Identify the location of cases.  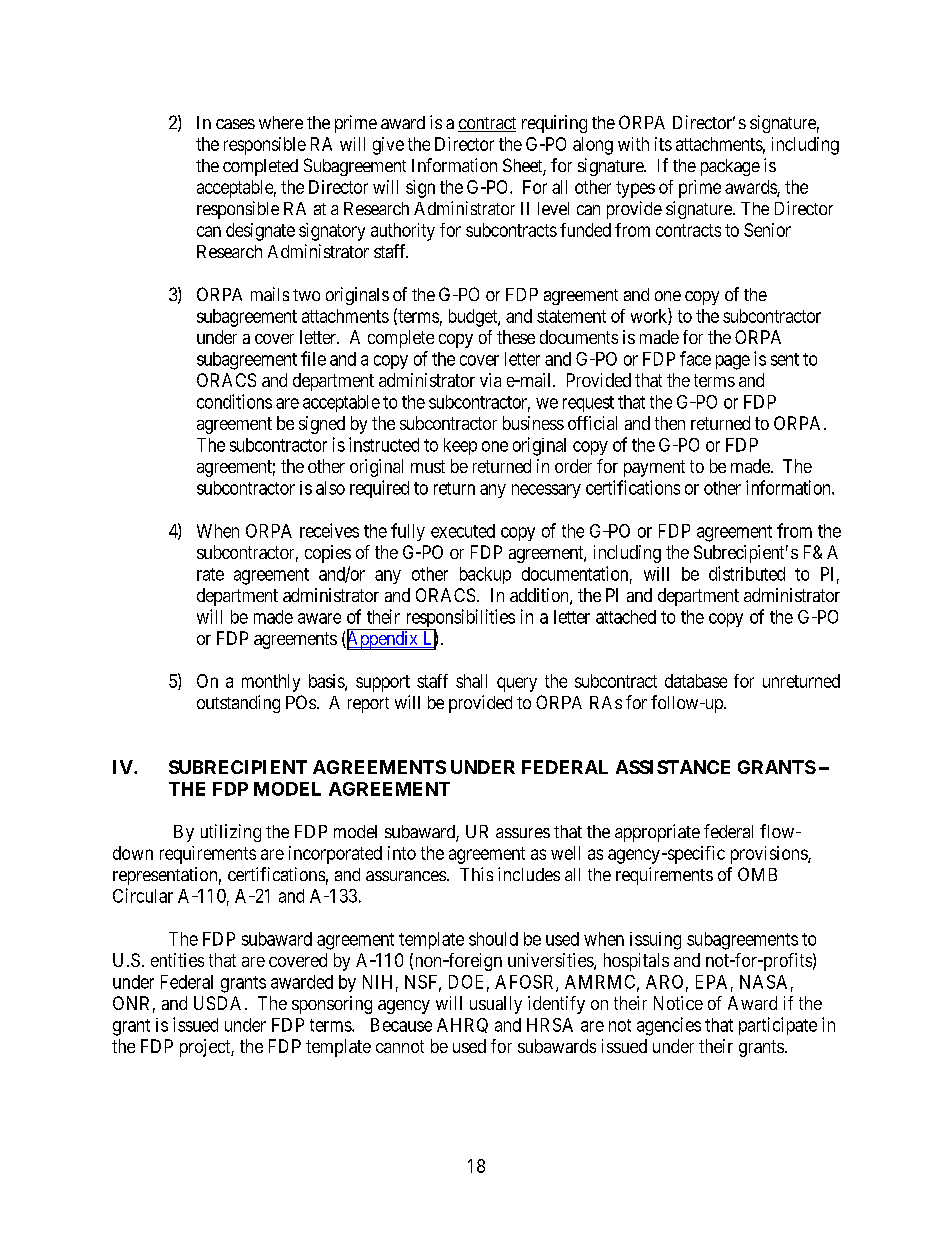
(235, 124).
